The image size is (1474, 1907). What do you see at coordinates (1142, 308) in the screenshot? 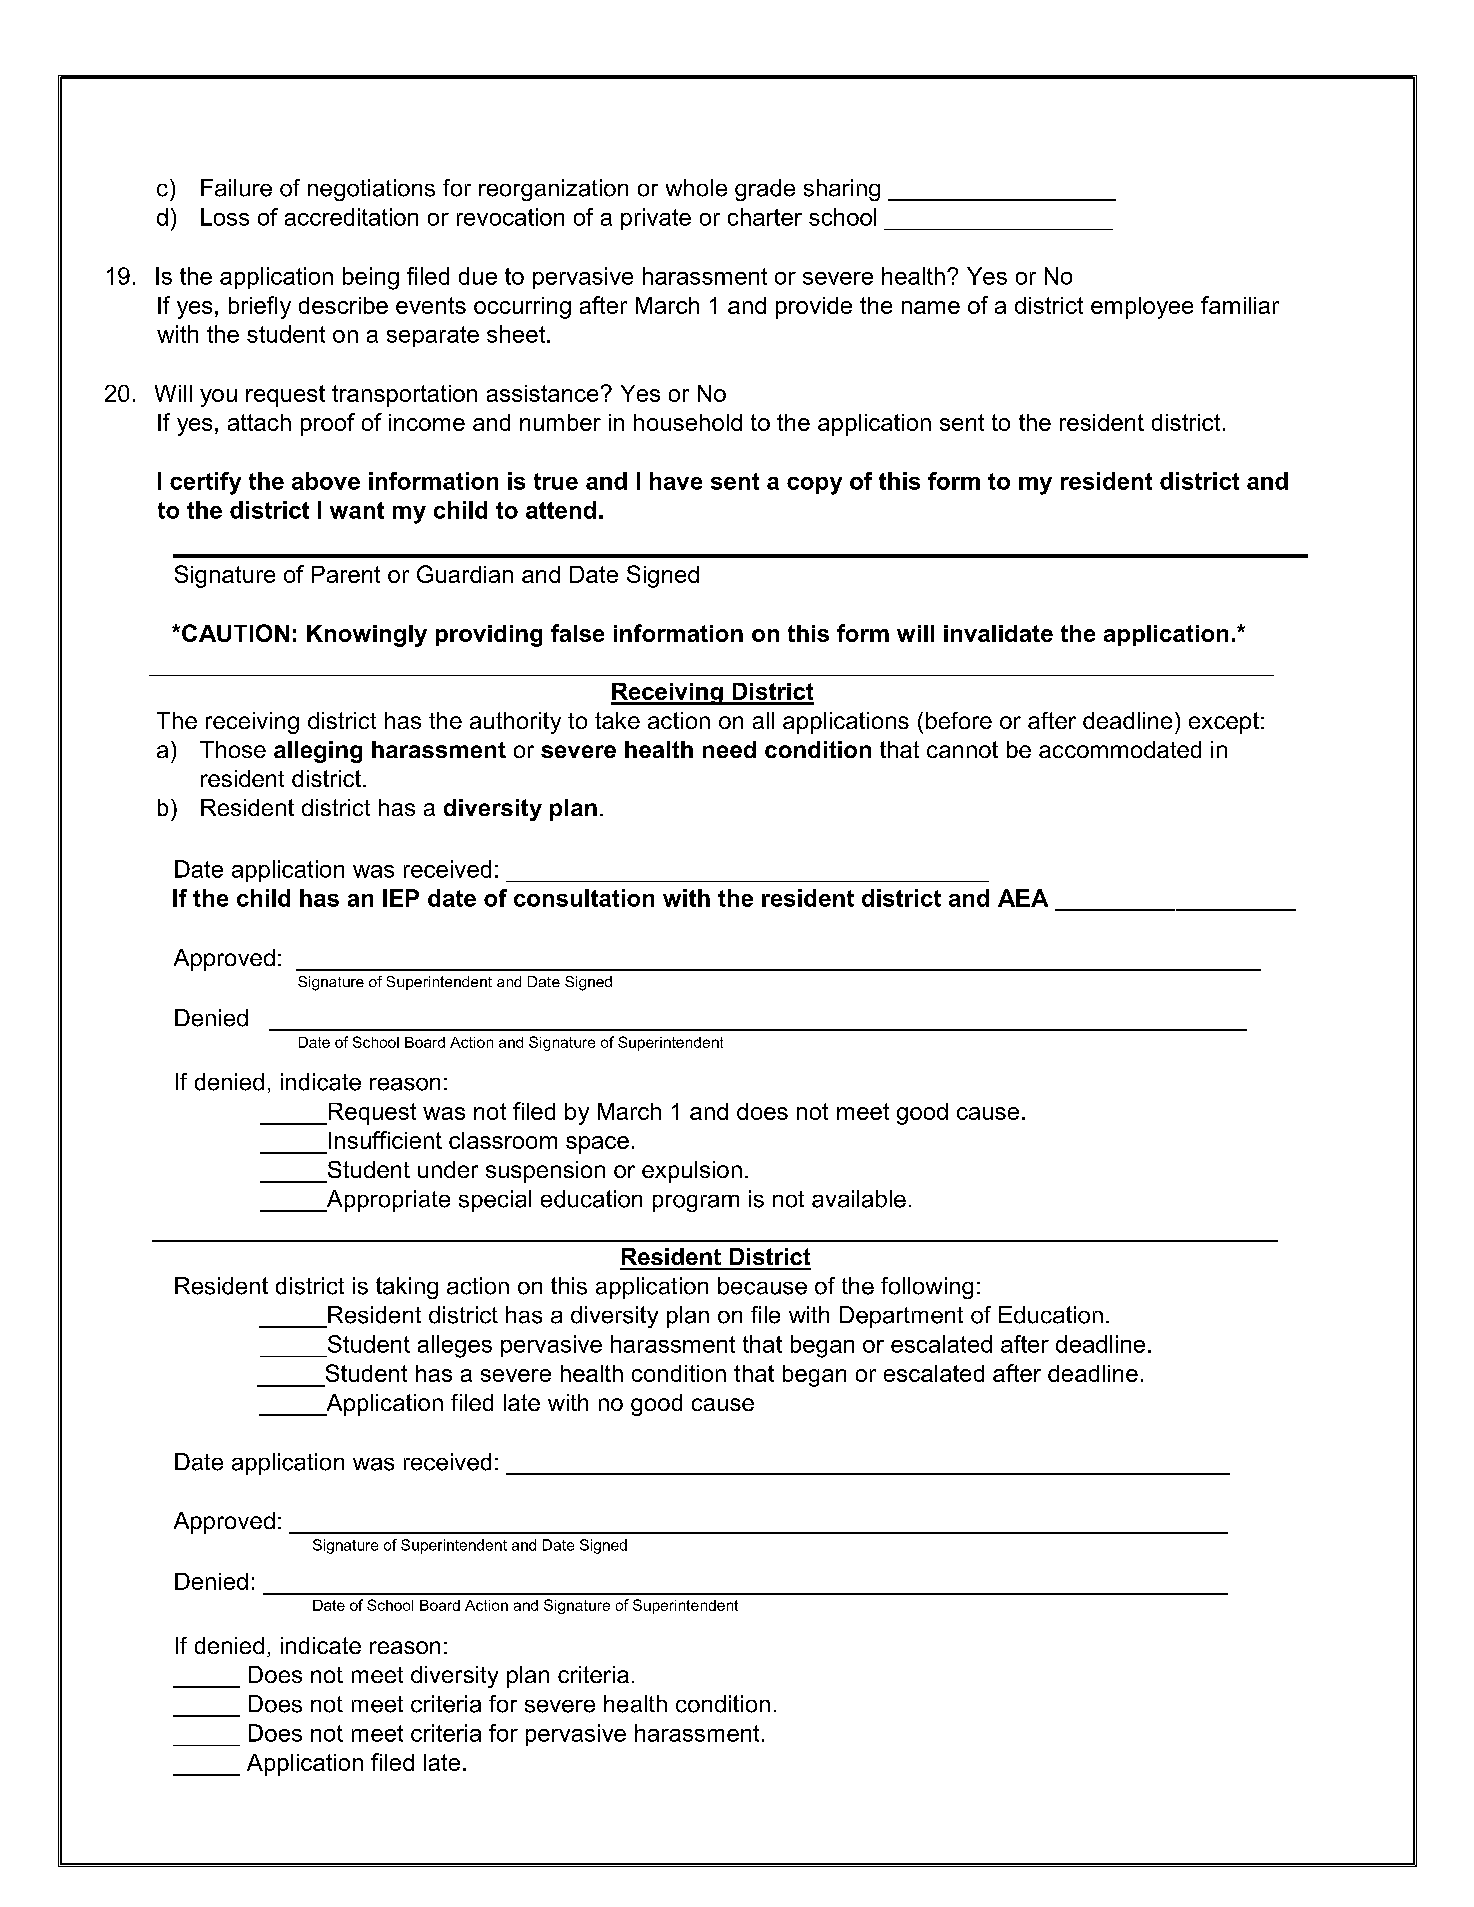
I see `employee` at bounding box center [1142, 308].
